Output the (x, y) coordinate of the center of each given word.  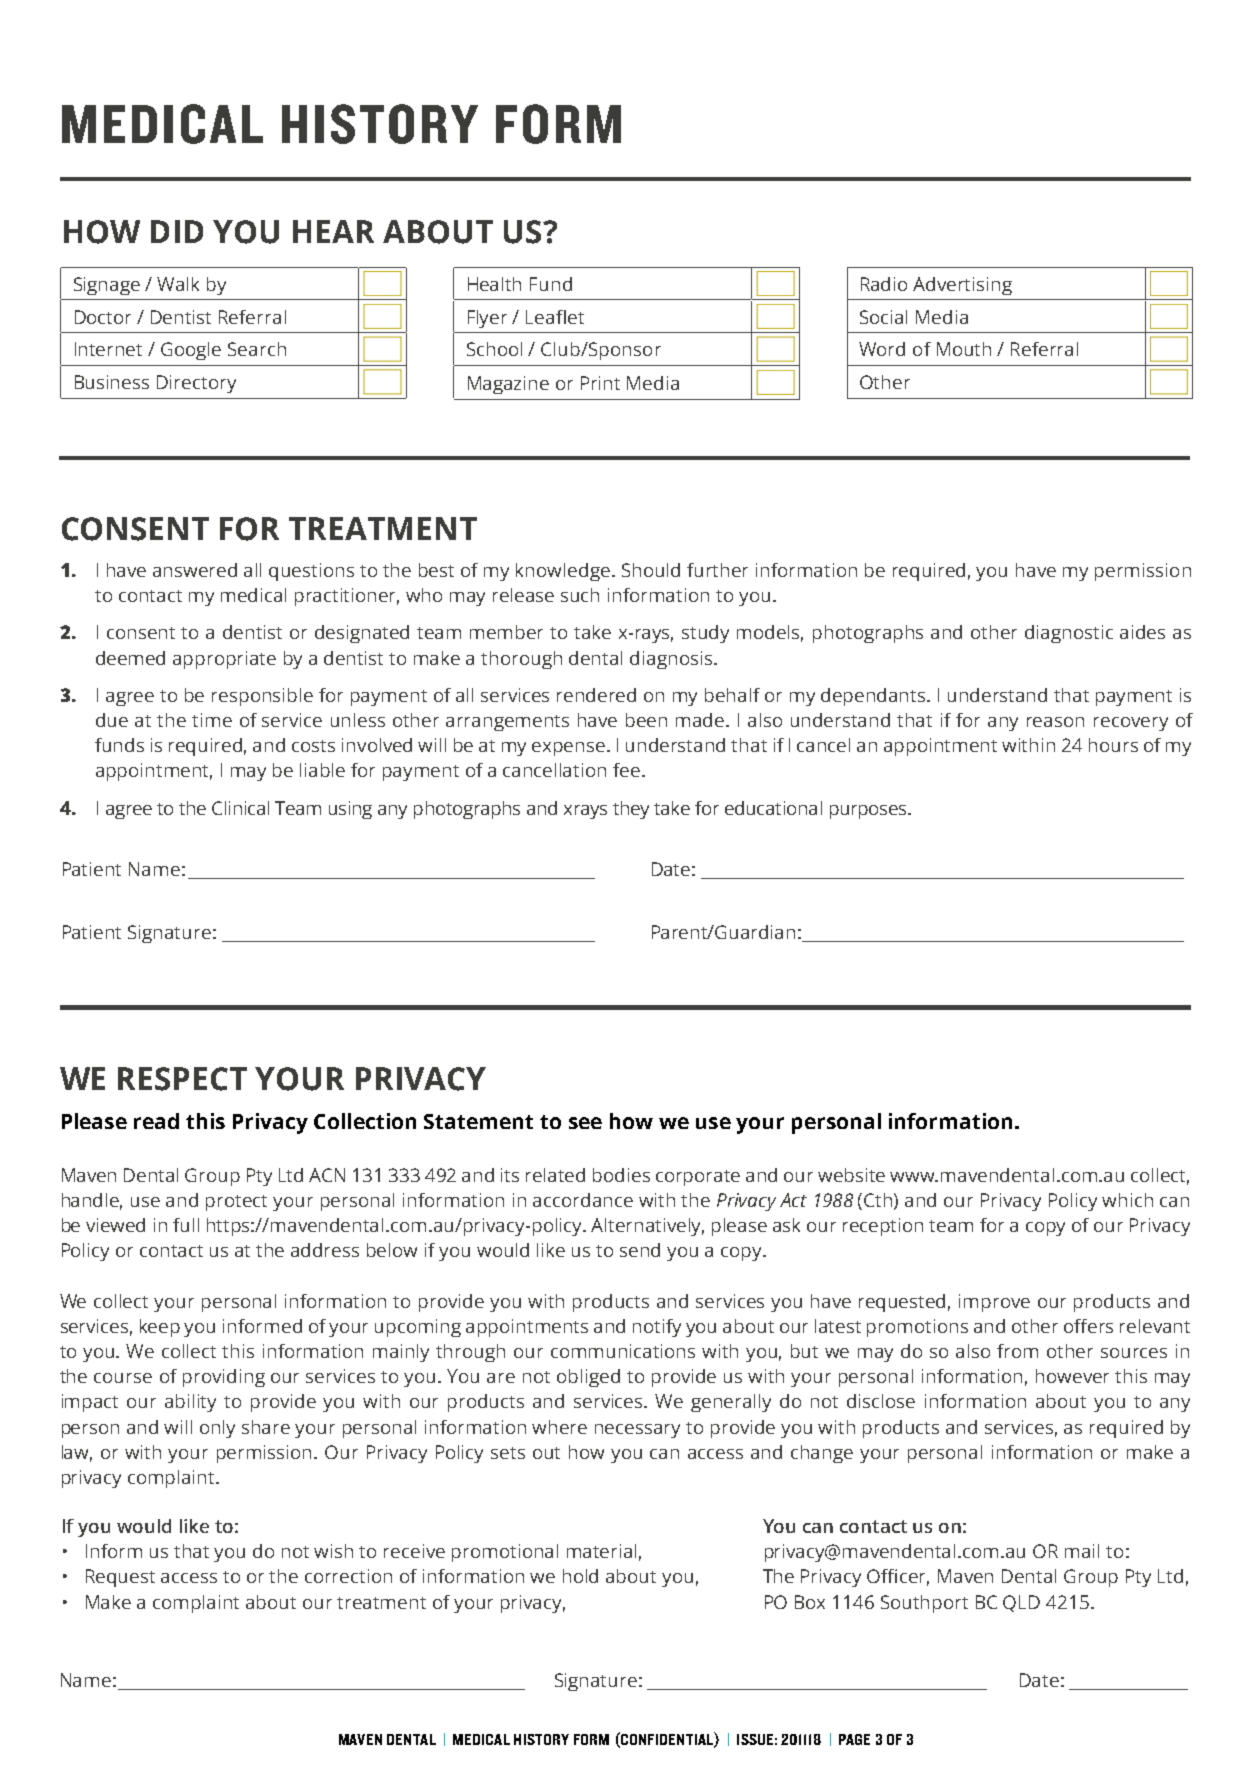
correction (348, 1576)
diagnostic (1069, 634)
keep (160, 1328)
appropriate (224, 660)
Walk (178, 284)
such (580, 595)
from (1017, 1351)
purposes (869, 812)
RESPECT (182, 1079)
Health (494, 284)
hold (580, 1576)
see (585, 1123)
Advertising (962, 286)
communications (623, 1351)
